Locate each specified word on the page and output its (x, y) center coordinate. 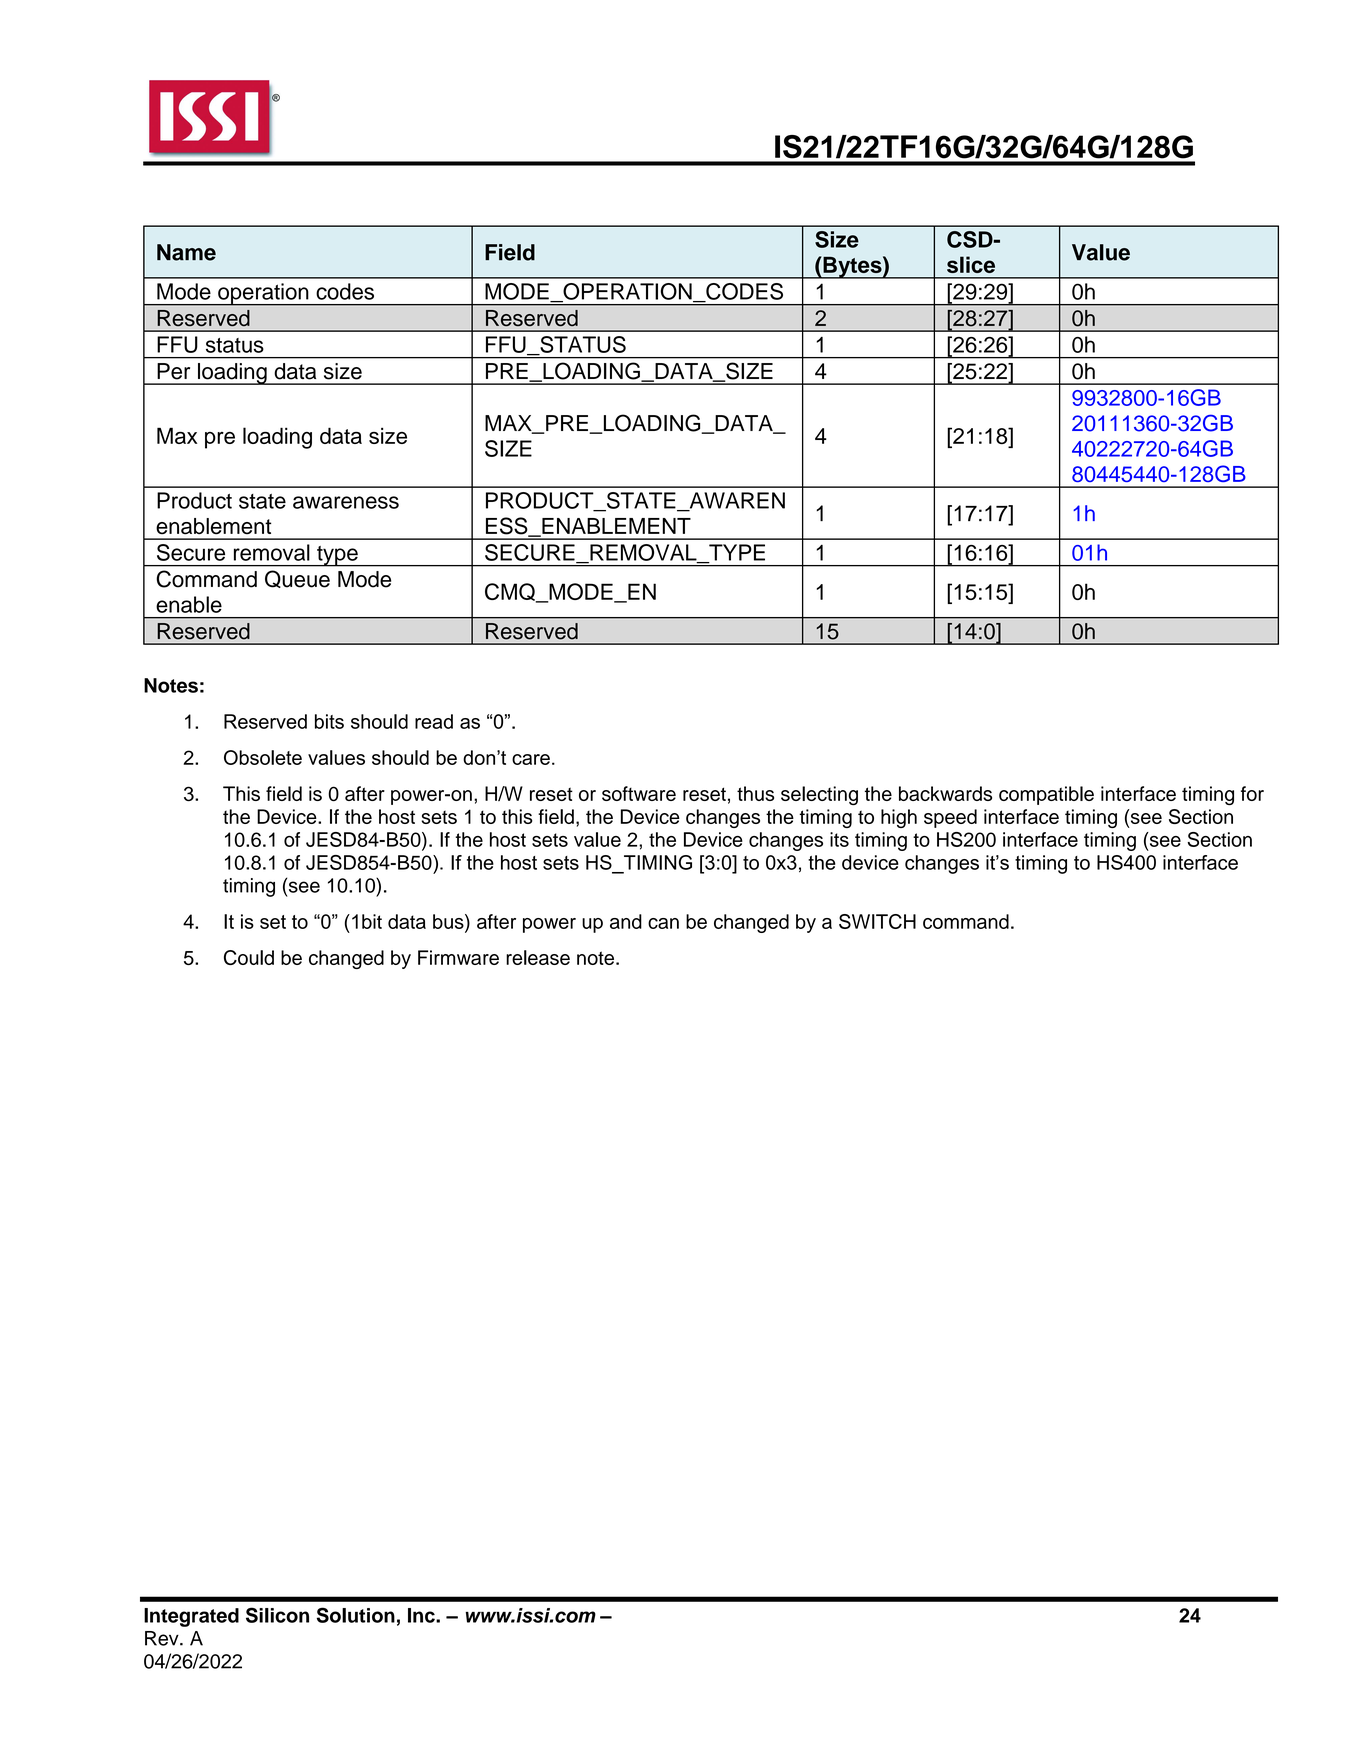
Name (186, 252)
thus (755, 793)
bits (329, 721)
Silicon (277, 1615)
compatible (1046, 795)
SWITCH (877, 921)
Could (249, 957)
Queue (297, 579)
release (538, 957)
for (1252, 793)
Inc (422, 1615)
